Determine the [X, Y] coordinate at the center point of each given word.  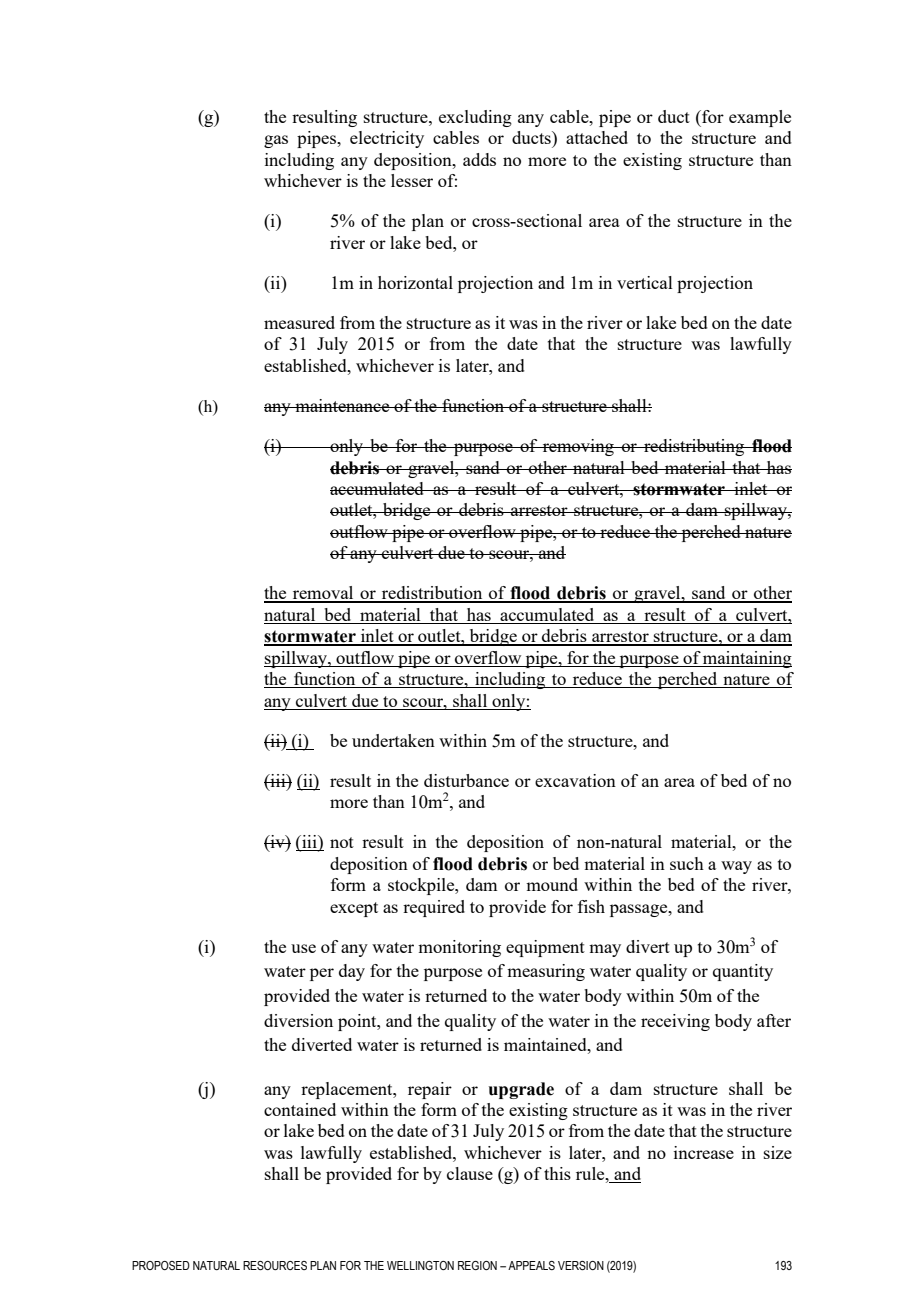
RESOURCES [275, 1265]
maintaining [746, 659]
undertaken [393, 740]
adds [479, 159]
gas [276, 141]
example [760, 118]
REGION [477, 1265]
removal [323, 594]
